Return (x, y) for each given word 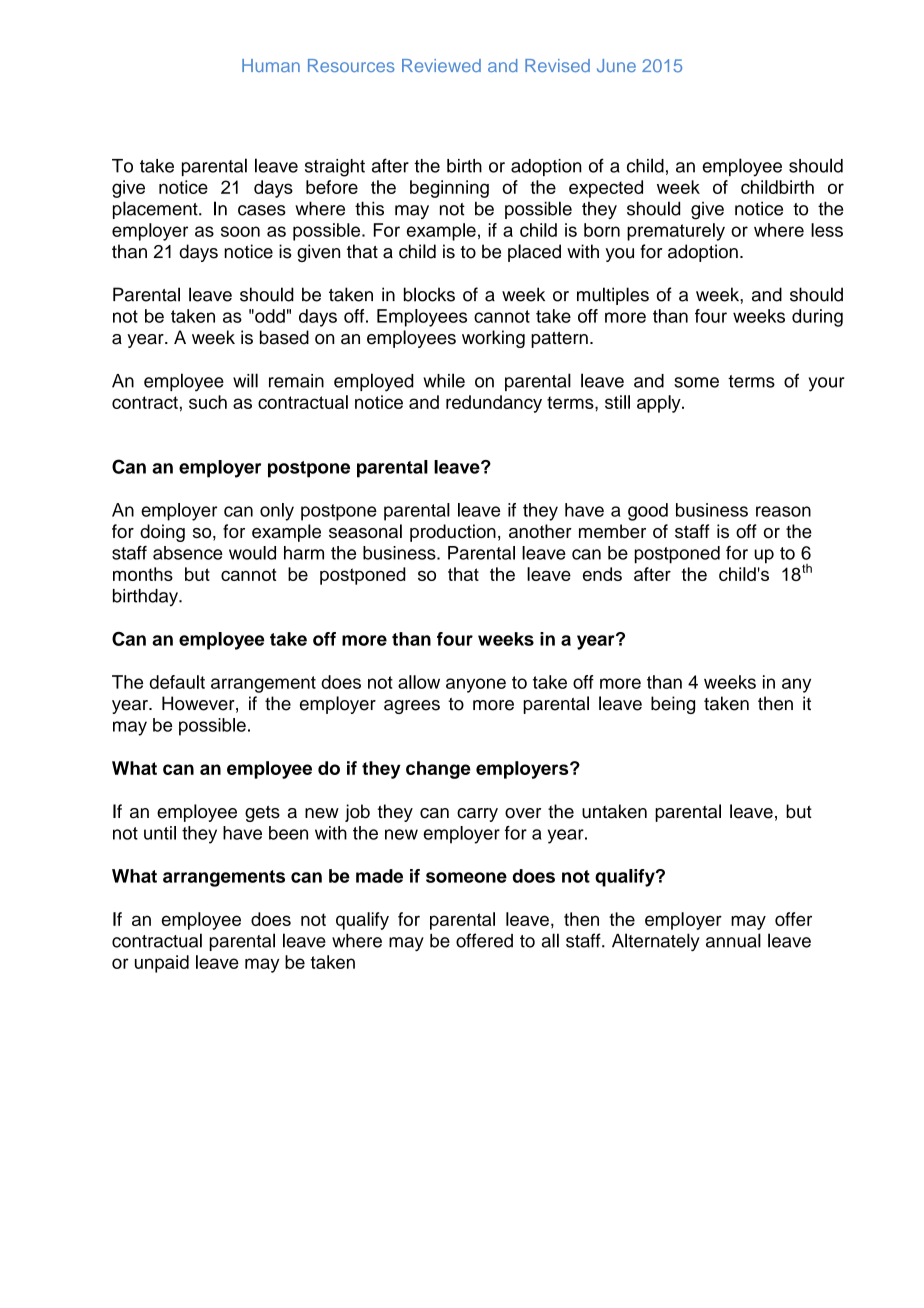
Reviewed (441, 65)
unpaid (162, 964)
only (277, 512)
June (616, 66)
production (453, 533)
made (379, 876)
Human (271, 65)
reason (783, 511)
